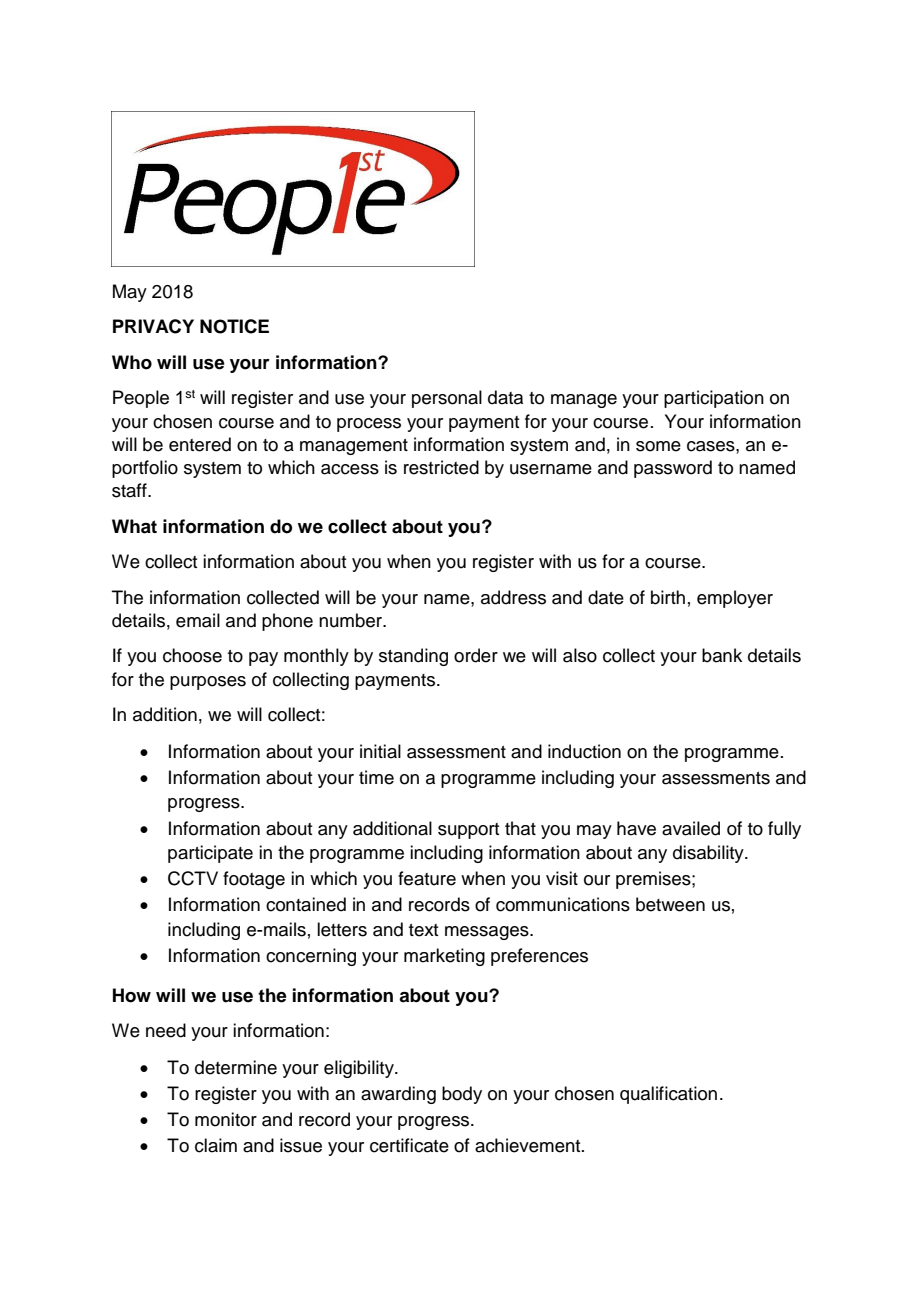  What do you see at coordinates (691, 828) in the screenshot?
I see `availed` at bounding box center [691, 828].
